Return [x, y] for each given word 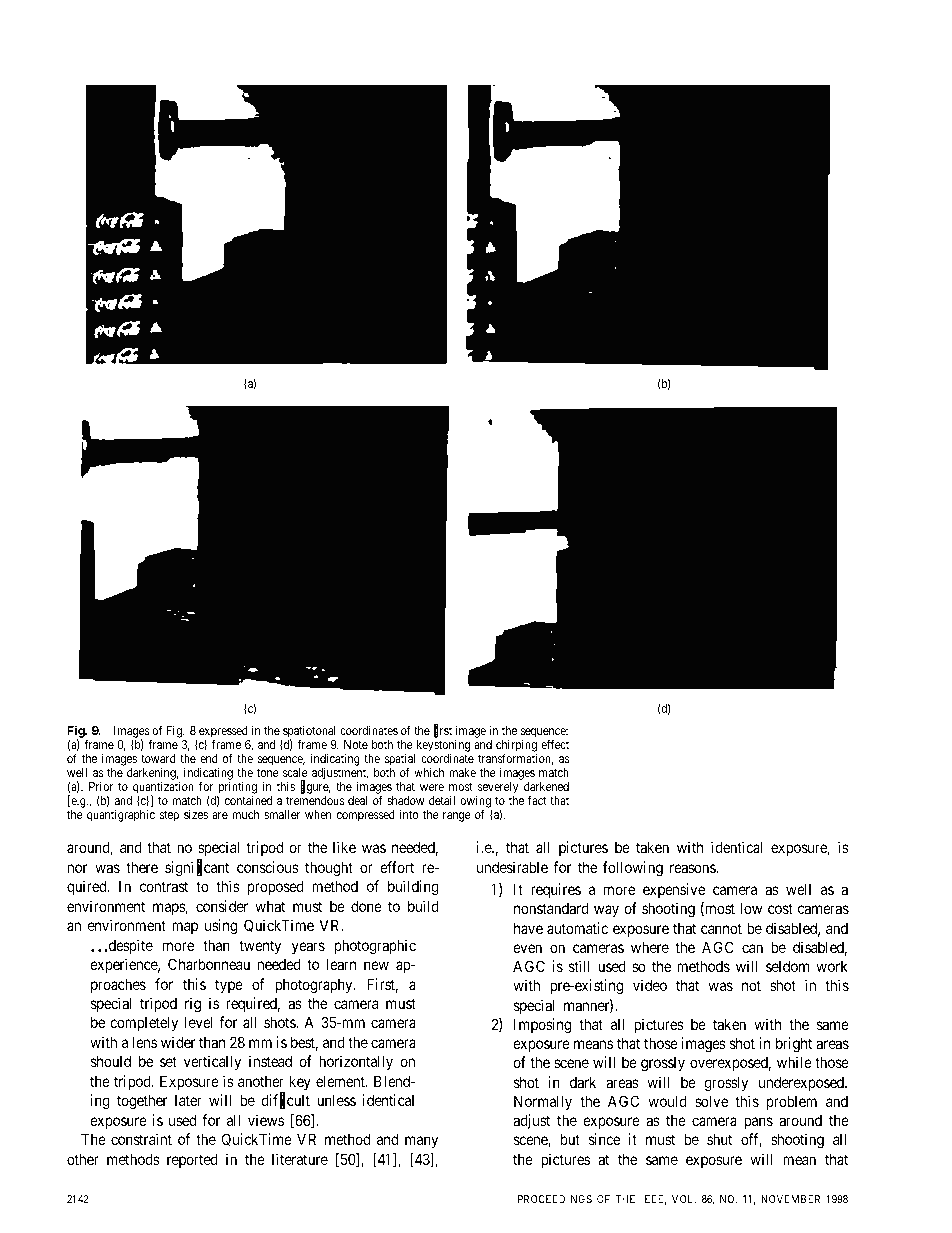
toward [158, 758]
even [527, 948]
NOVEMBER [790, 1199]
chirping [516, 747]
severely [497, 789]
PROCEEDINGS [555, 1199]
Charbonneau [209, 964]
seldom [787, 966]
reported [192, 1160]
